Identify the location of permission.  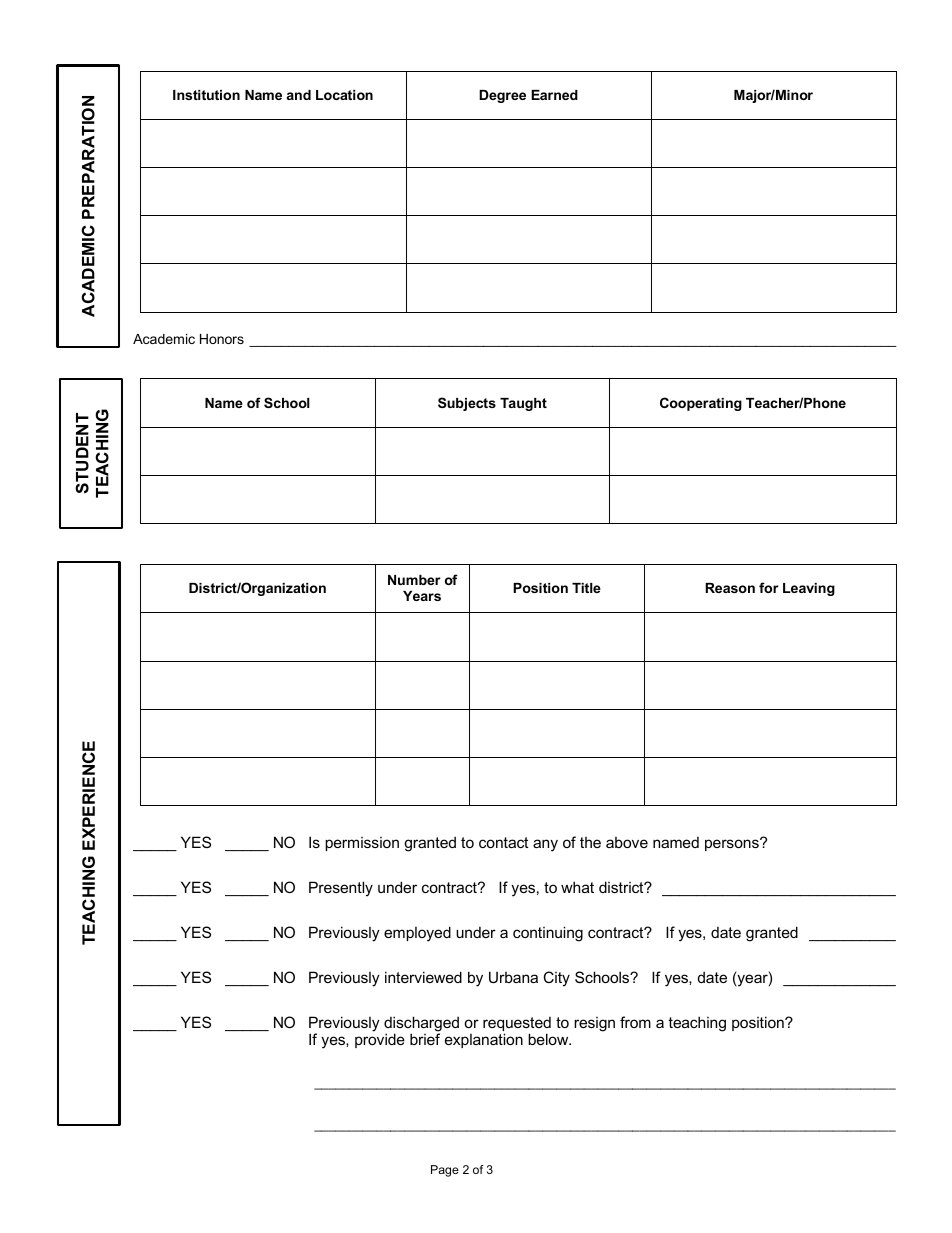
(362, 844).
